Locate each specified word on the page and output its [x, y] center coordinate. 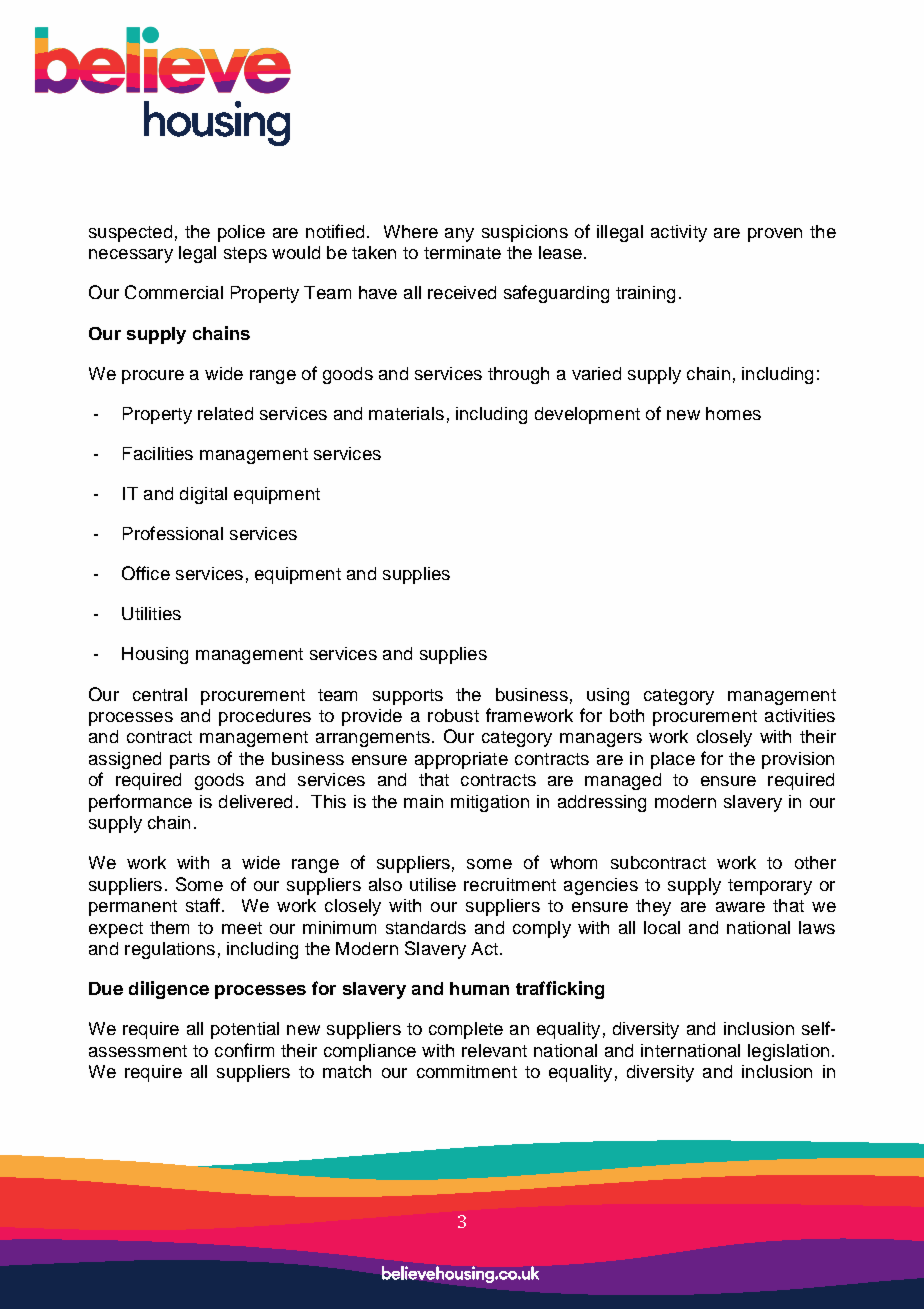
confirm [244, 1050]
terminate [462, 252]
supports [408, 697]
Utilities [151, 613]
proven [775, 235]
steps [245, 255]
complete [466, 1030]
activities [800, 715]
